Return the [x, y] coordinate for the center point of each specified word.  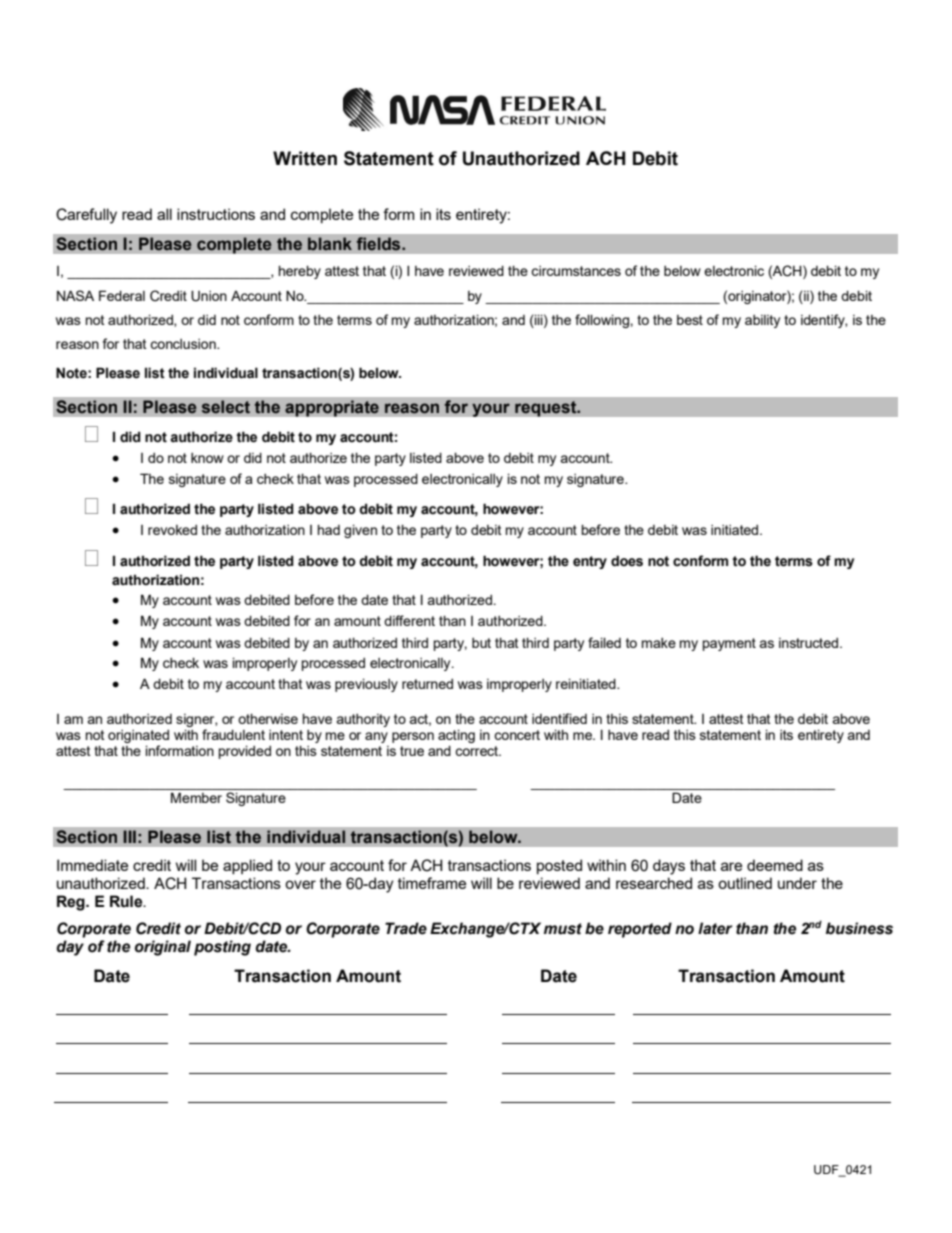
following [603, 321]
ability [762, 321]
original [163, 948]
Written [305, 158]
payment [729, 644]
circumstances [576, 271]
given [360, 531]
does [627, 561]
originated [138, 738]
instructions [216, 214]
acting [456, 737]
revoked [172, 530]
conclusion [184, 344]
